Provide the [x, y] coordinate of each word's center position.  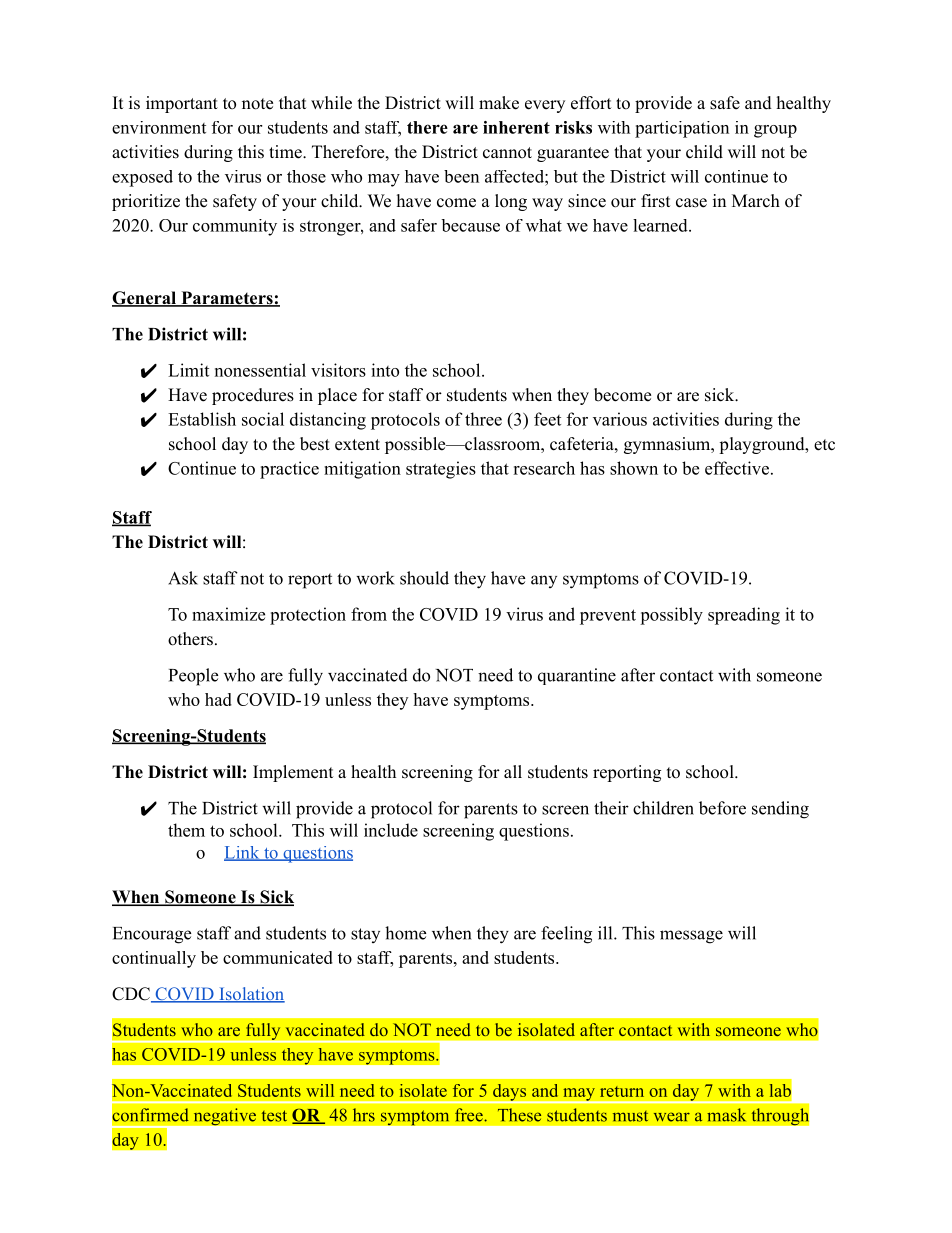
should [424, 578]
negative [224, 1117]
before [722, 808]
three [483, 419]
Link [243, 853]
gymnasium [668, 445]
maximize [228, 614]
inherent [516, 127]
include [391, 830]
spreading [744, 616]
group [775, 131]
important [182, 104]
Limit [188, 370]
